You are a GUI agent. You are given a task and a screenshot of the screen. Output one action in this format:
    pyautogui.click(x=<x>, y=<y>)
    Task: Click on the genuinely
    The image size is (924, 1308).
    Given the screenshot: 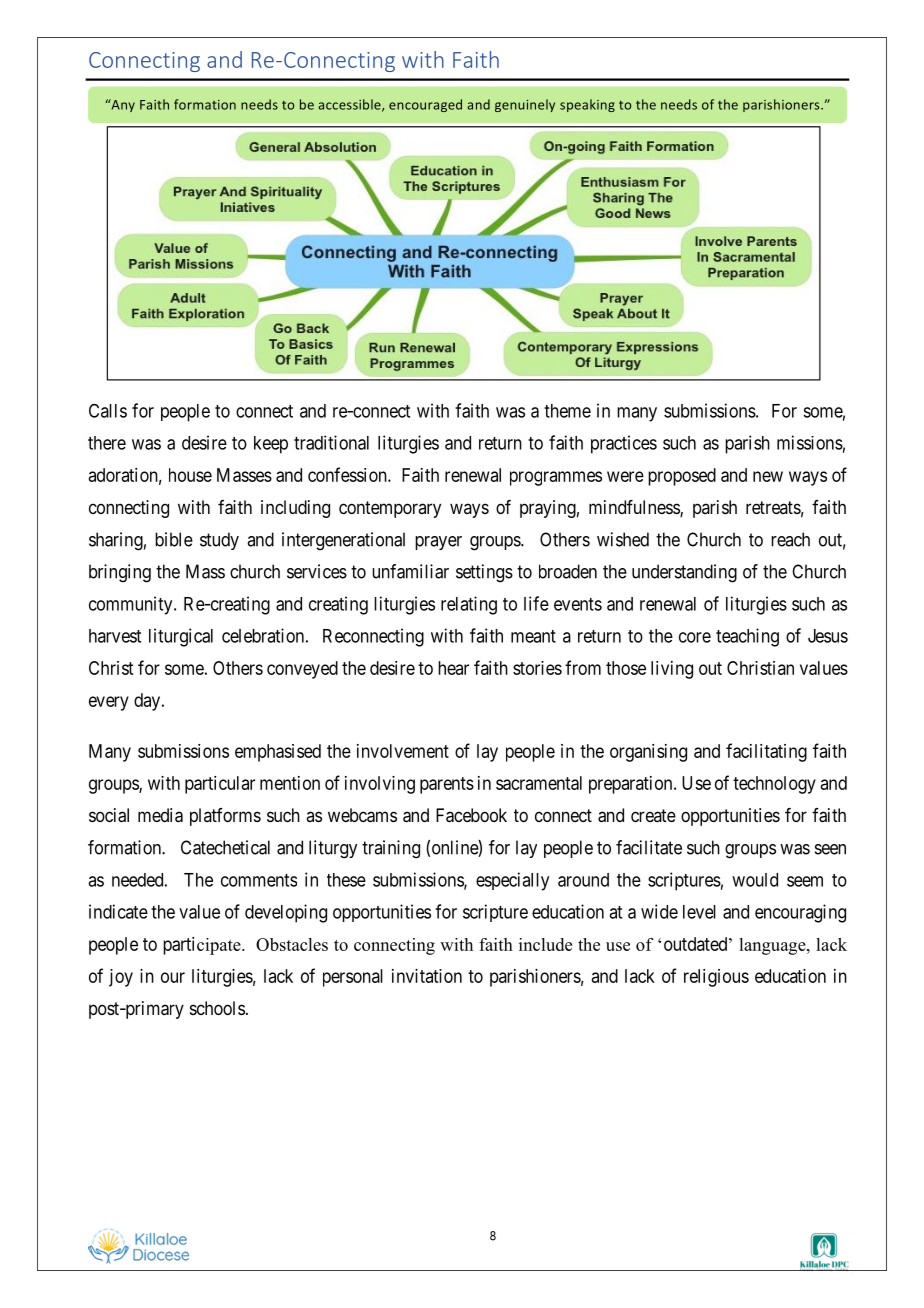 What is the action you would take?
    pyautogui.click(x=525, y=105)
